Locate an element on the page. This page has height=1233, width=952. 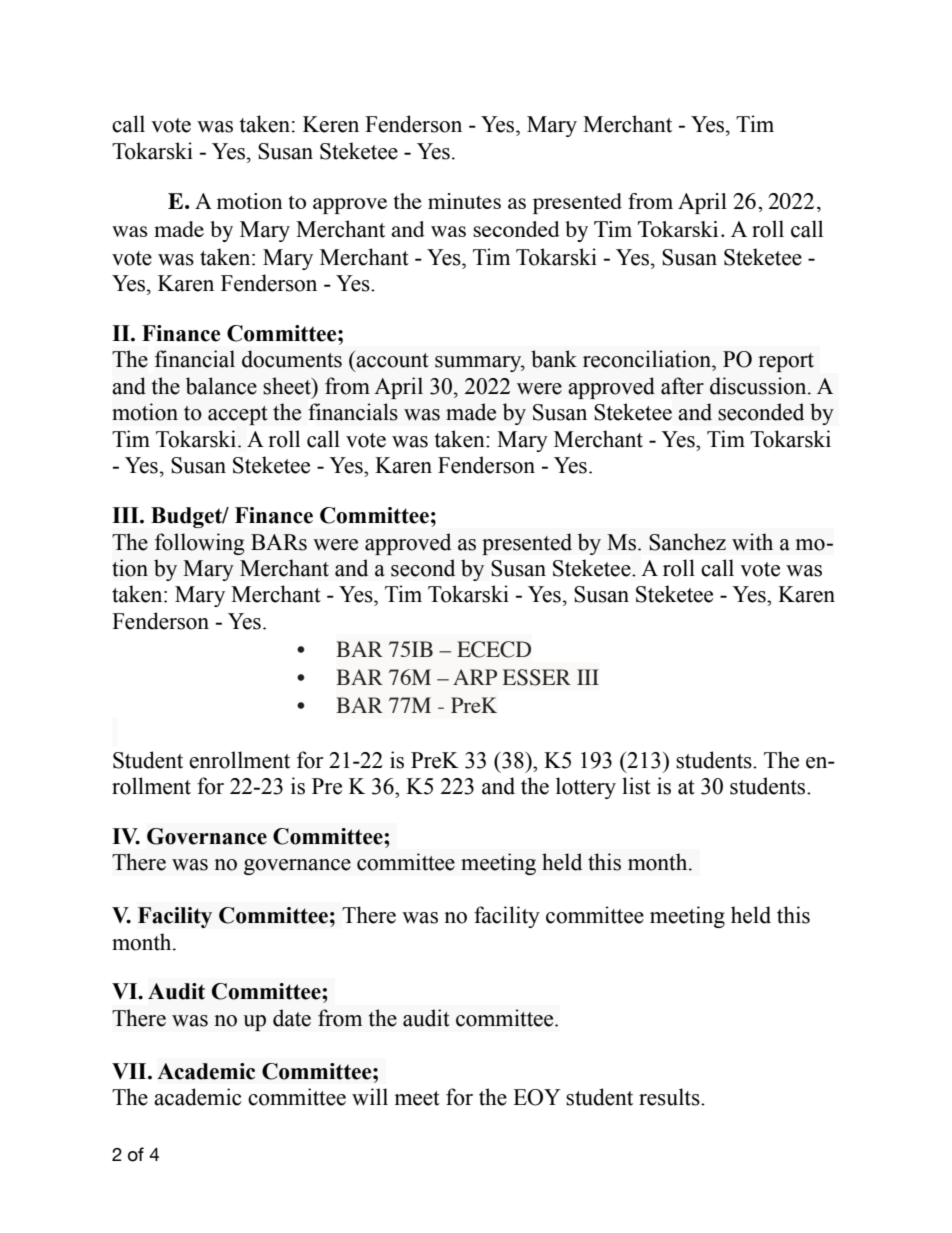
VII is located at coordinates (130, 1071).
